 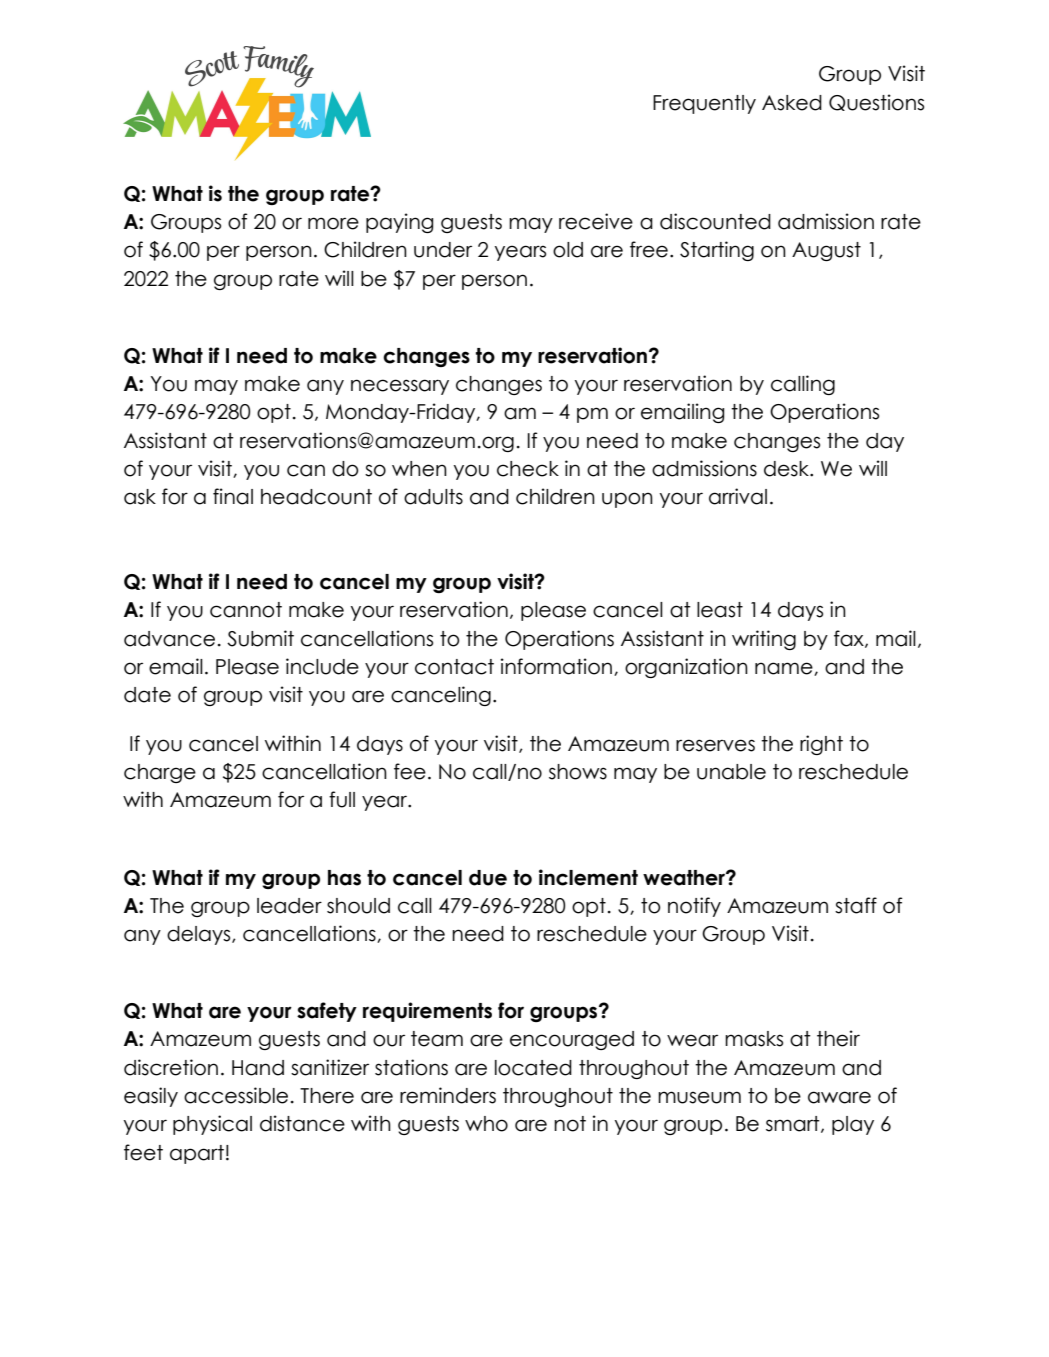 I want to click on leader, so click(x=289, y=906).
